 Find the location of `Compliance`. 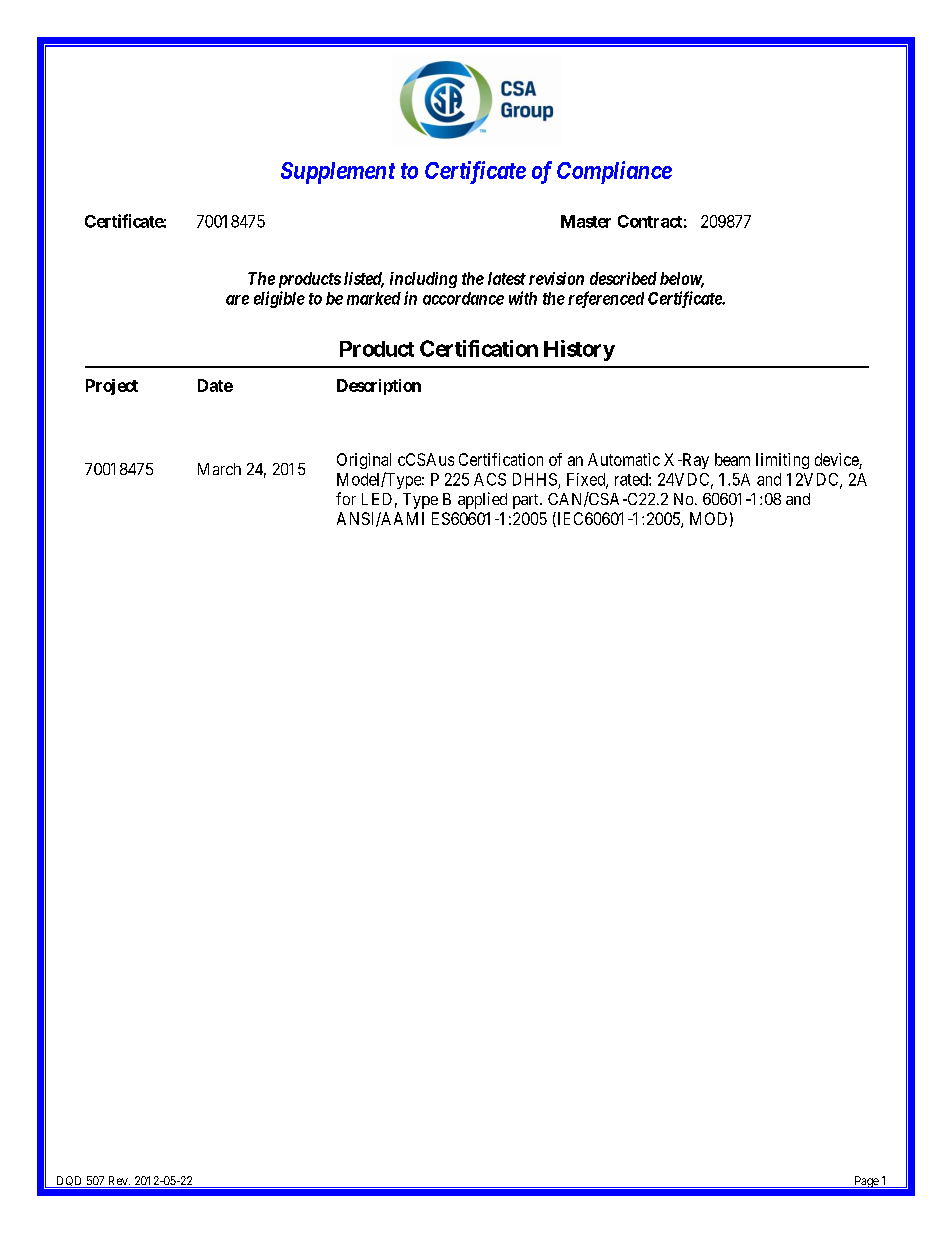

Compliance is located at coordinates (614, 172).
